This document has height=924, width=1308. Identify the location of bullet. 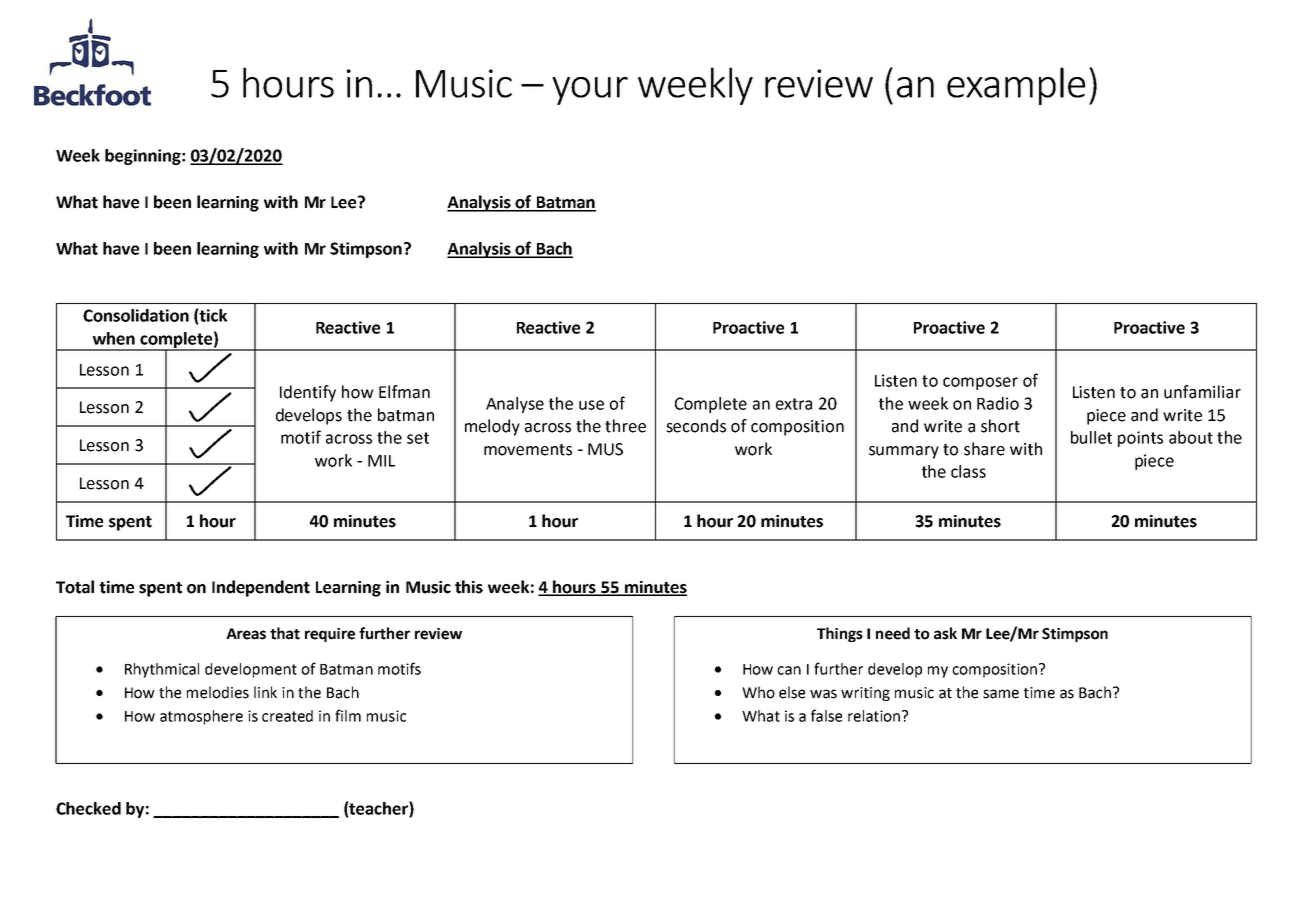
(1091, 437).
